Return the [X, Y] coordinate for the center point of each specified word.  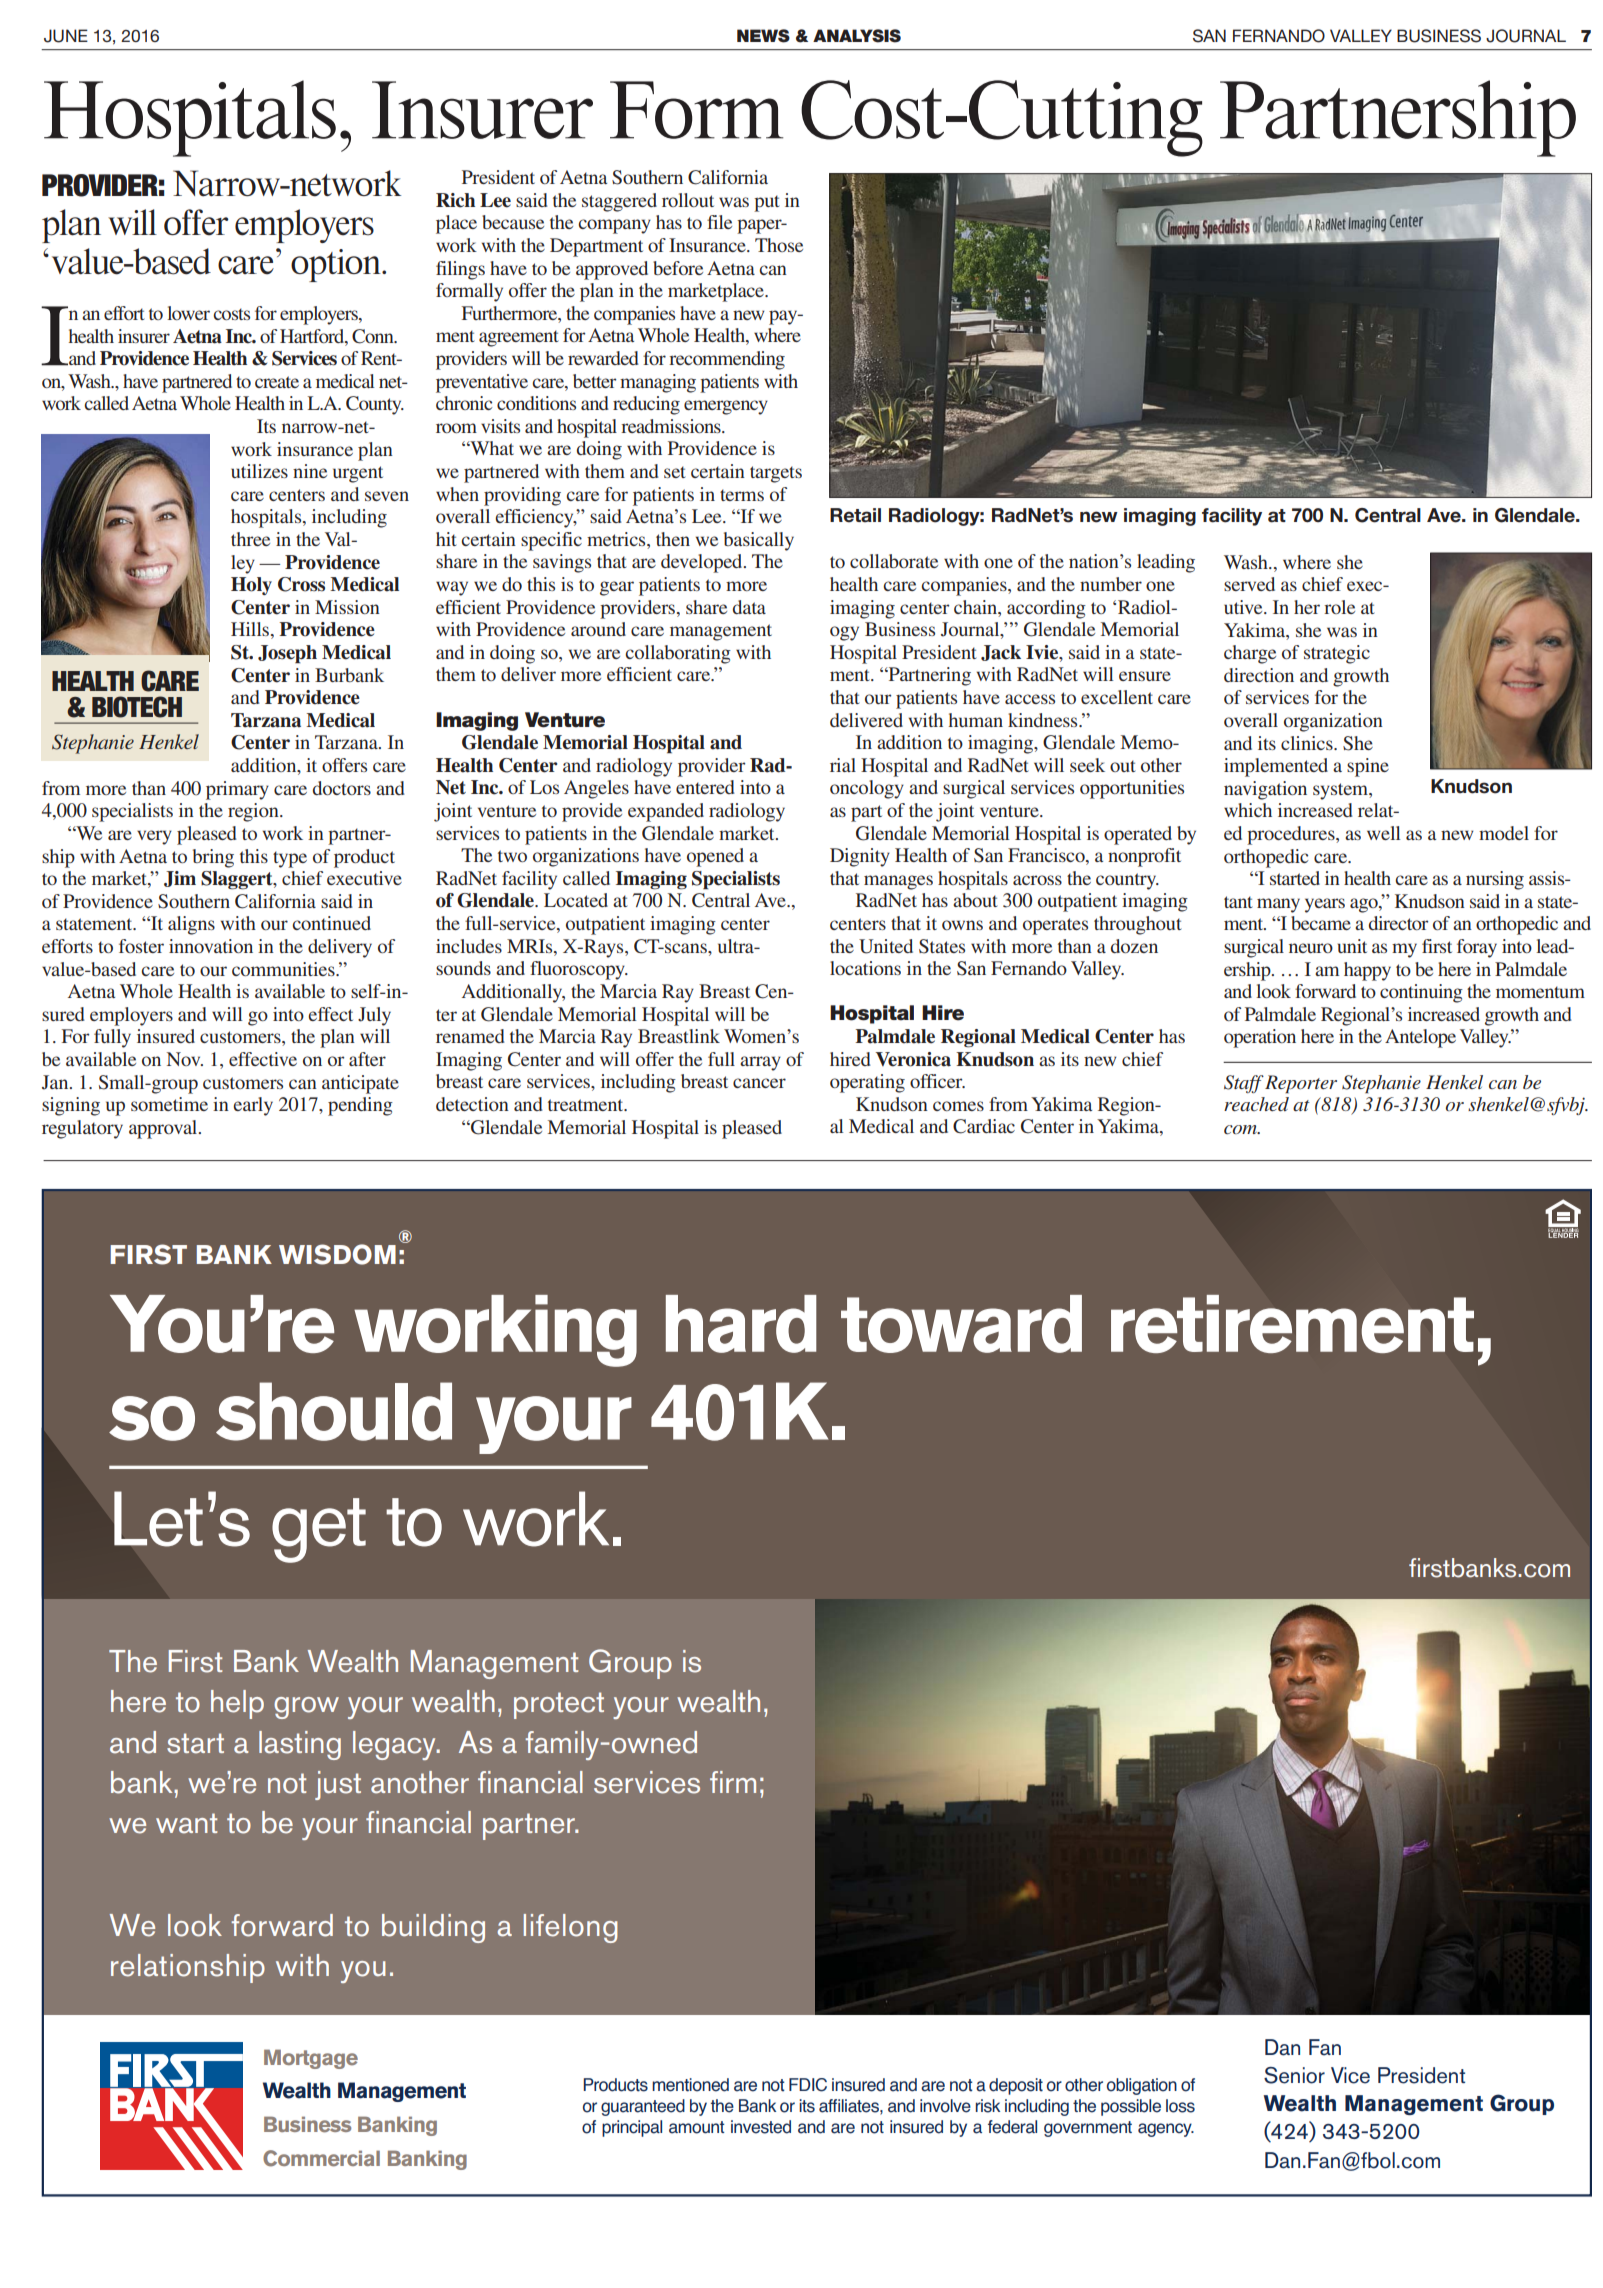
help [237, 1704]
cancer [759, 1083]
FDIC [808, 2085]
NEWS [763, 36]
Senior [1294, 2075]
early [253, 1106]
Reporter [1301, 1084]
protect [559, 1705]
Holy [251, 586]
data [749, 607]
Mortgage [311, 2059]
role [1339, 607]
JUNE [66, 36]
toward [961, 1324]
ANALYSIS [857, 36]
